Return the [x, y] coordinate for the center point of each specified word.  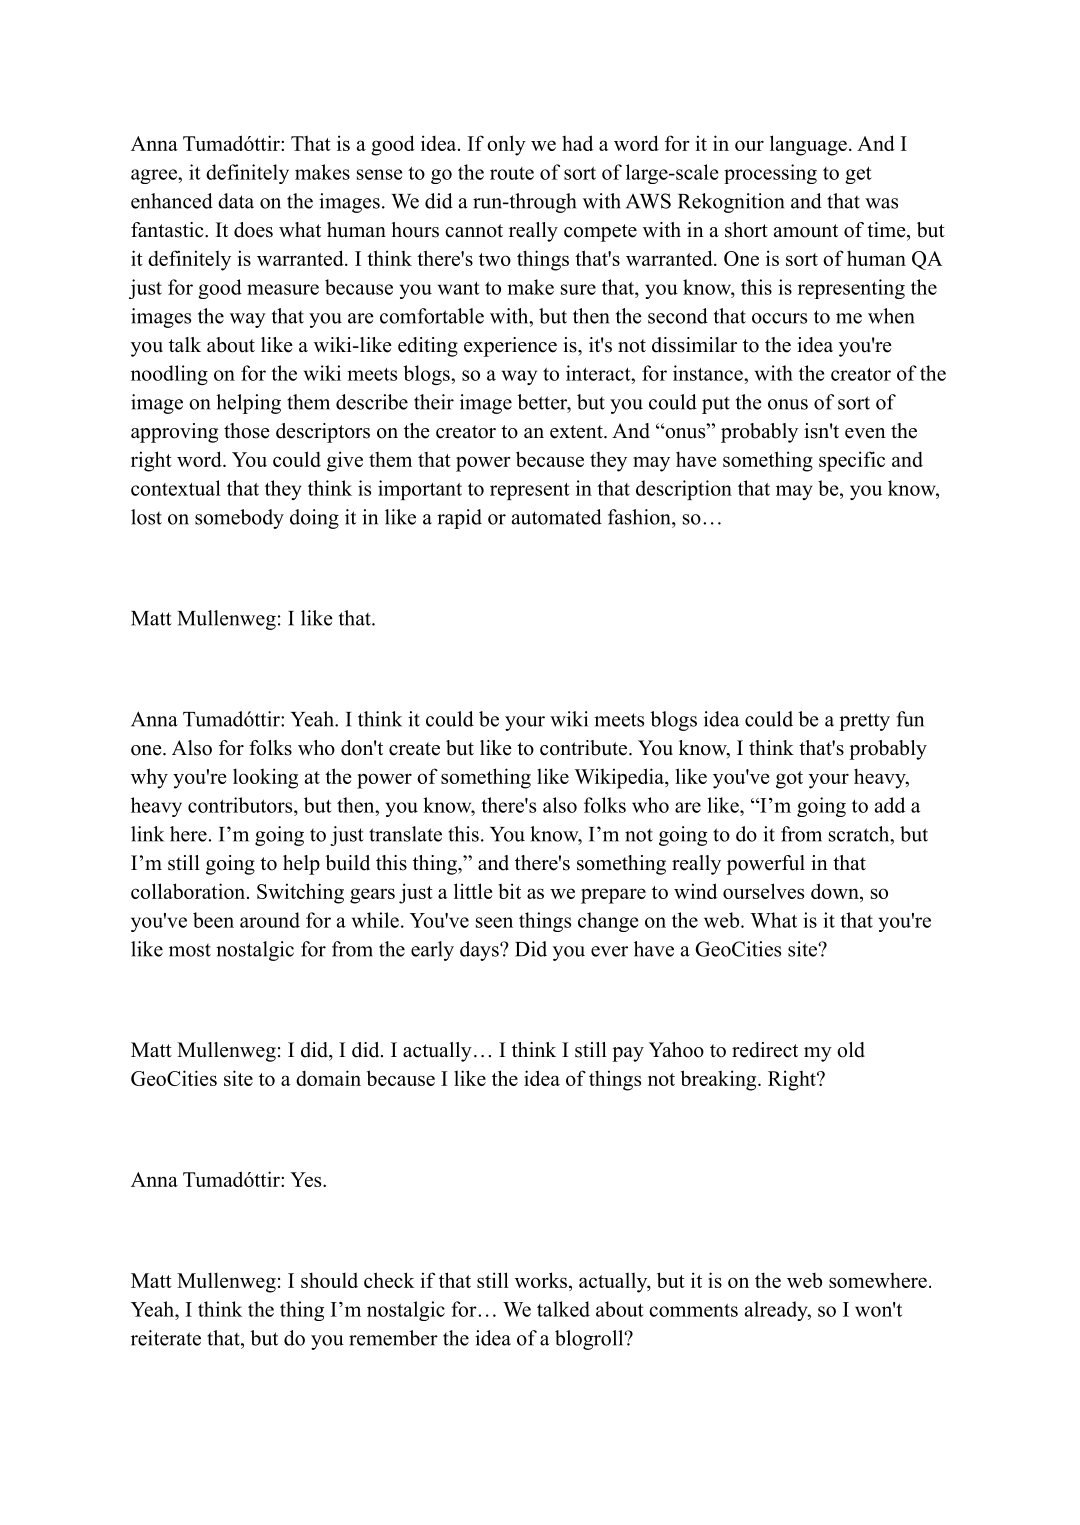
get [858, 175]
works [541, 1280]
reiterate [166, 1338]
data [236, 201]
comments [693, 1310]
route [512, 173]
